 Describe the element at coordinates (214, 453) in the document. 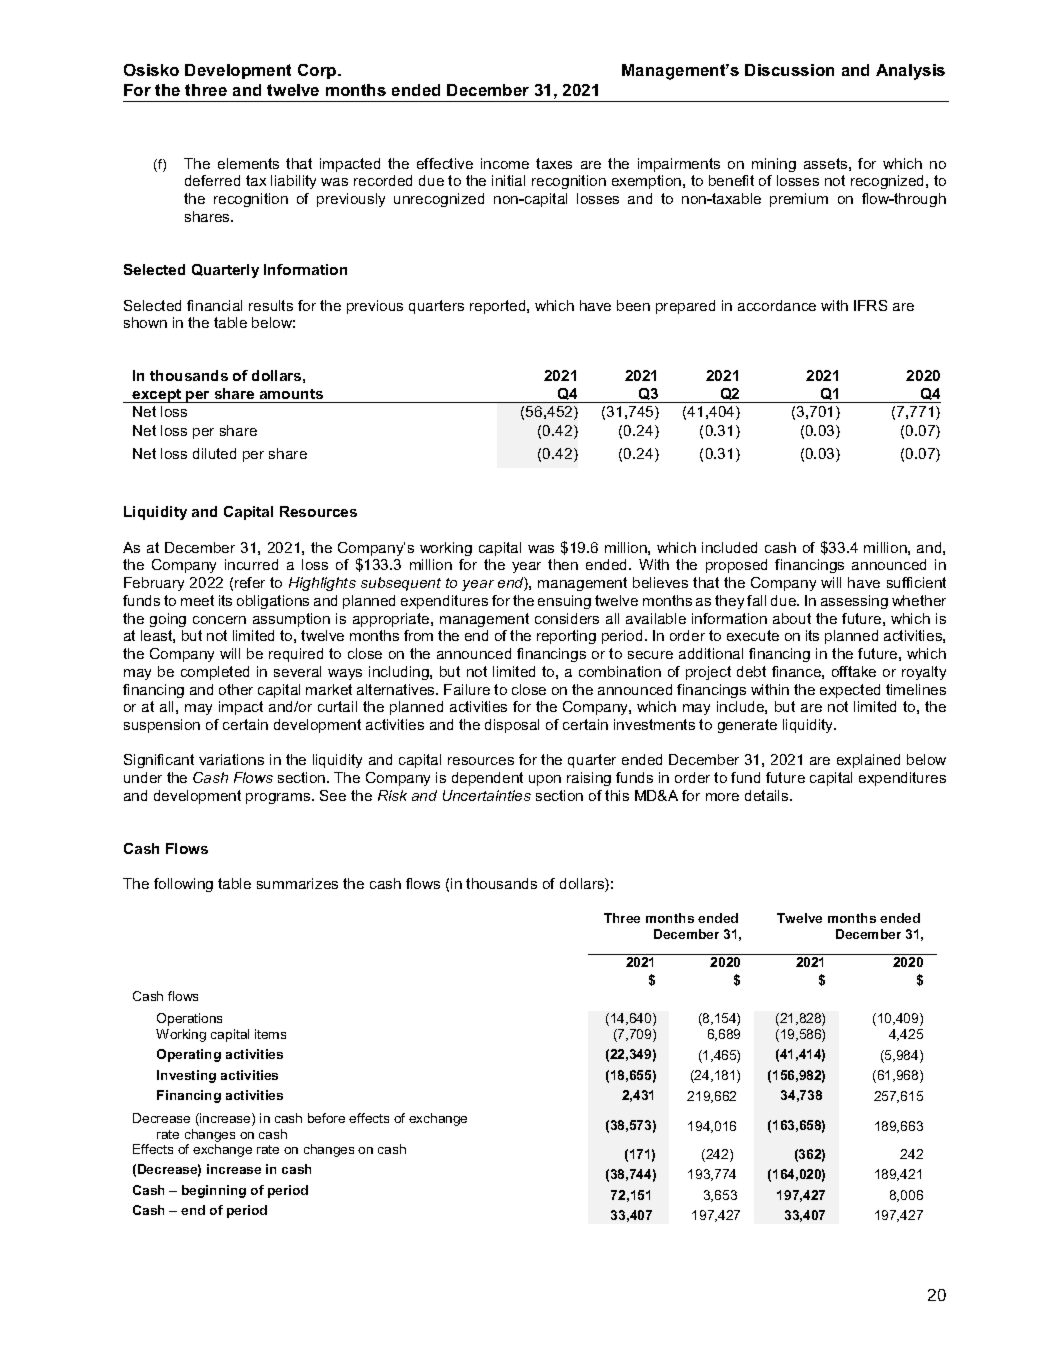

I see `diluted` at that location.
